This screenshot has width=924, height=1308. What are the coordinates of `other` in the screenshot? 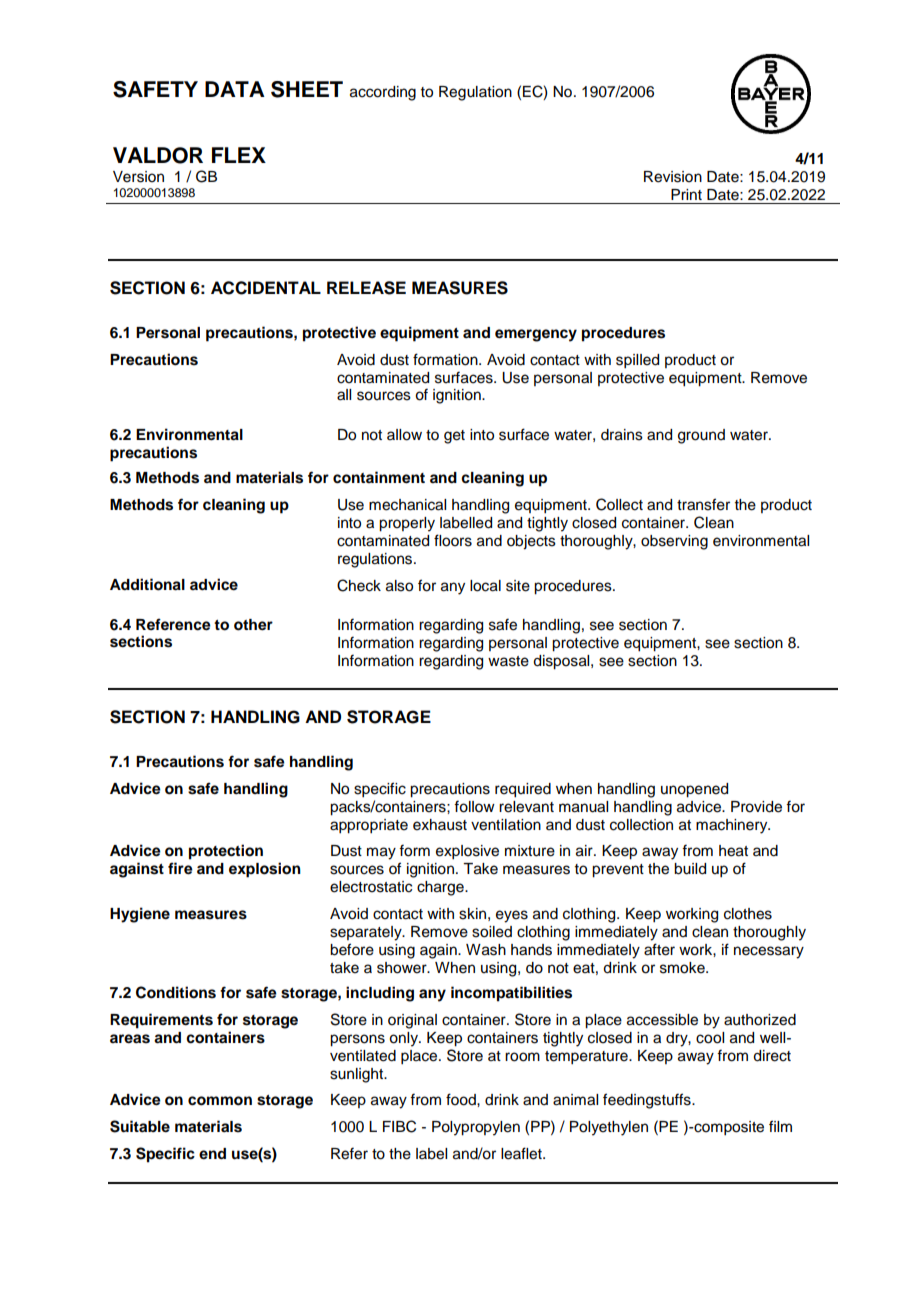 It's located at (253, 625).
